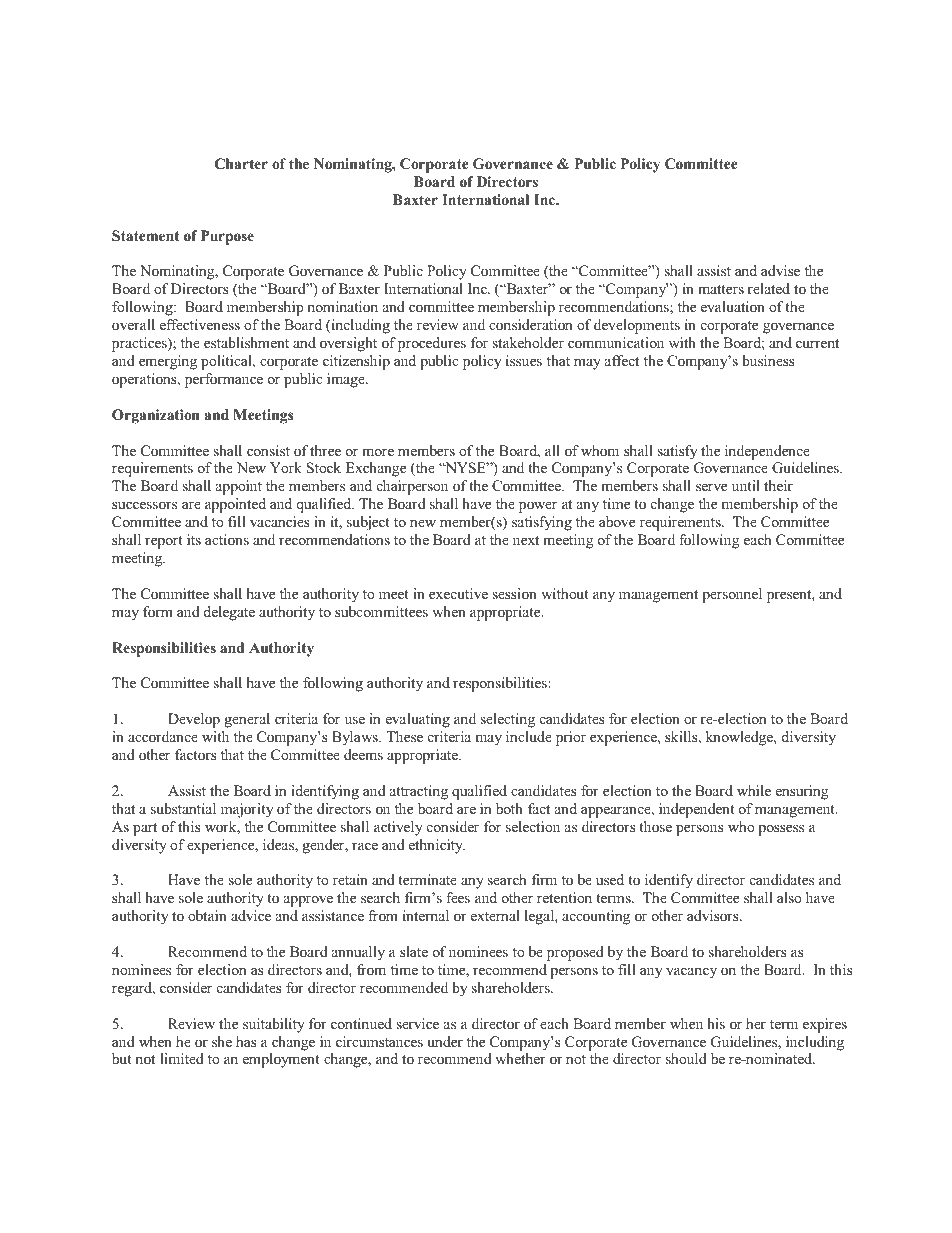  Describe the element at coordinates (746, 485) in the screenshot. I see `until` at that location.
